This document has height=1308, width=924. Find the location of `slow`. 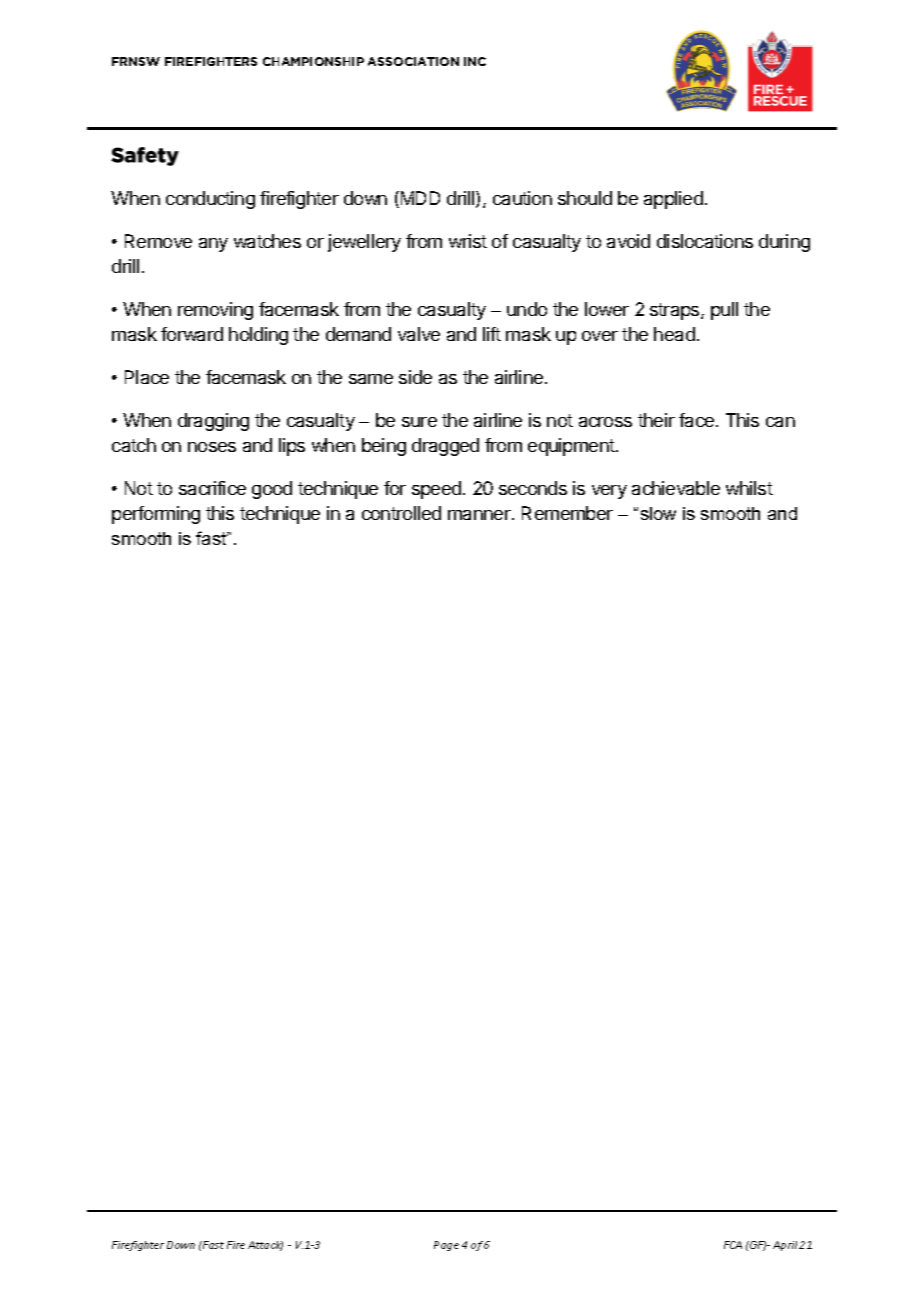

slow is located at coordinates (658, 513).
